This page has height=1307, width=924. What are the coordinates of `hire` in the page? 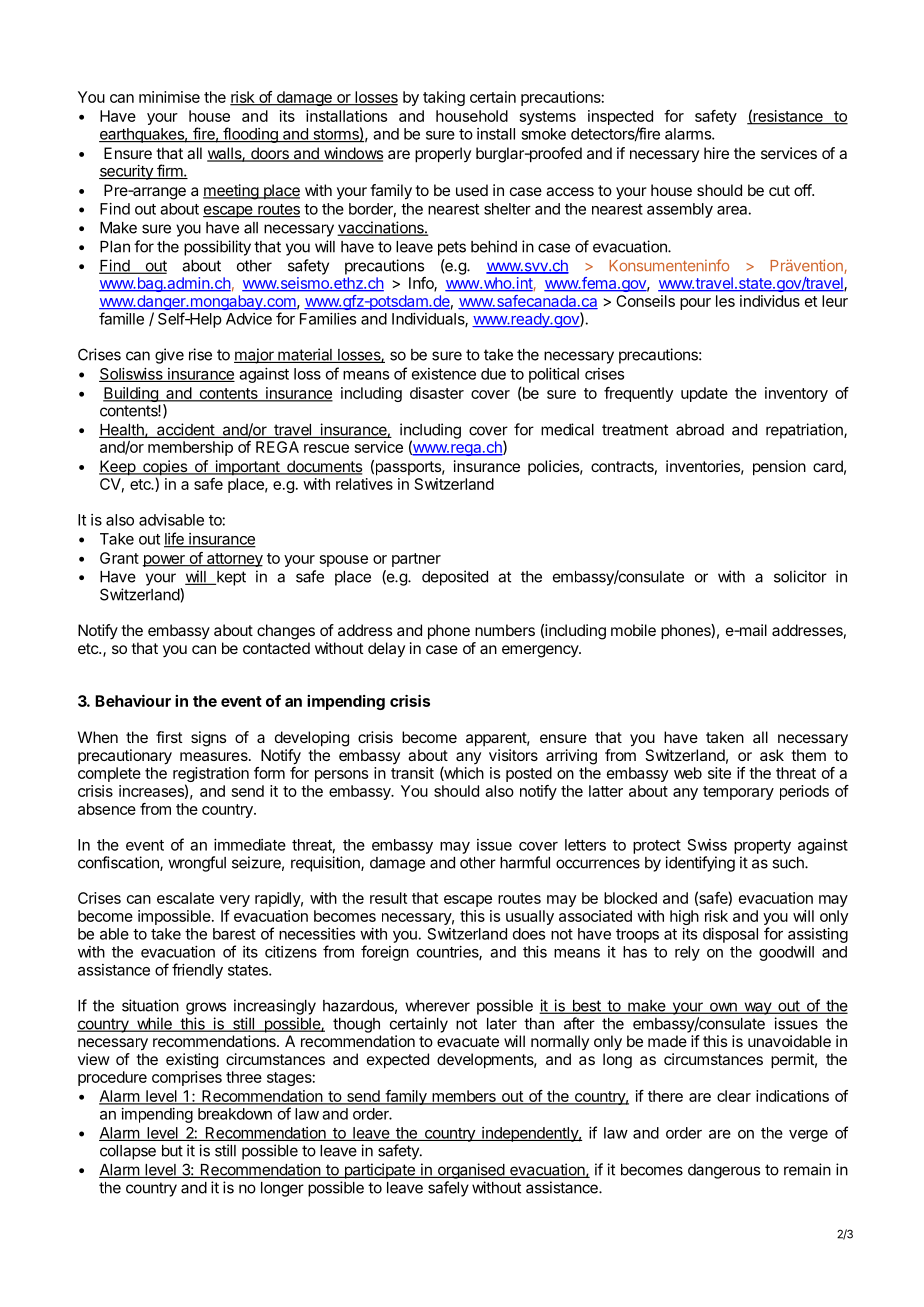 It's located at (716, 153).
